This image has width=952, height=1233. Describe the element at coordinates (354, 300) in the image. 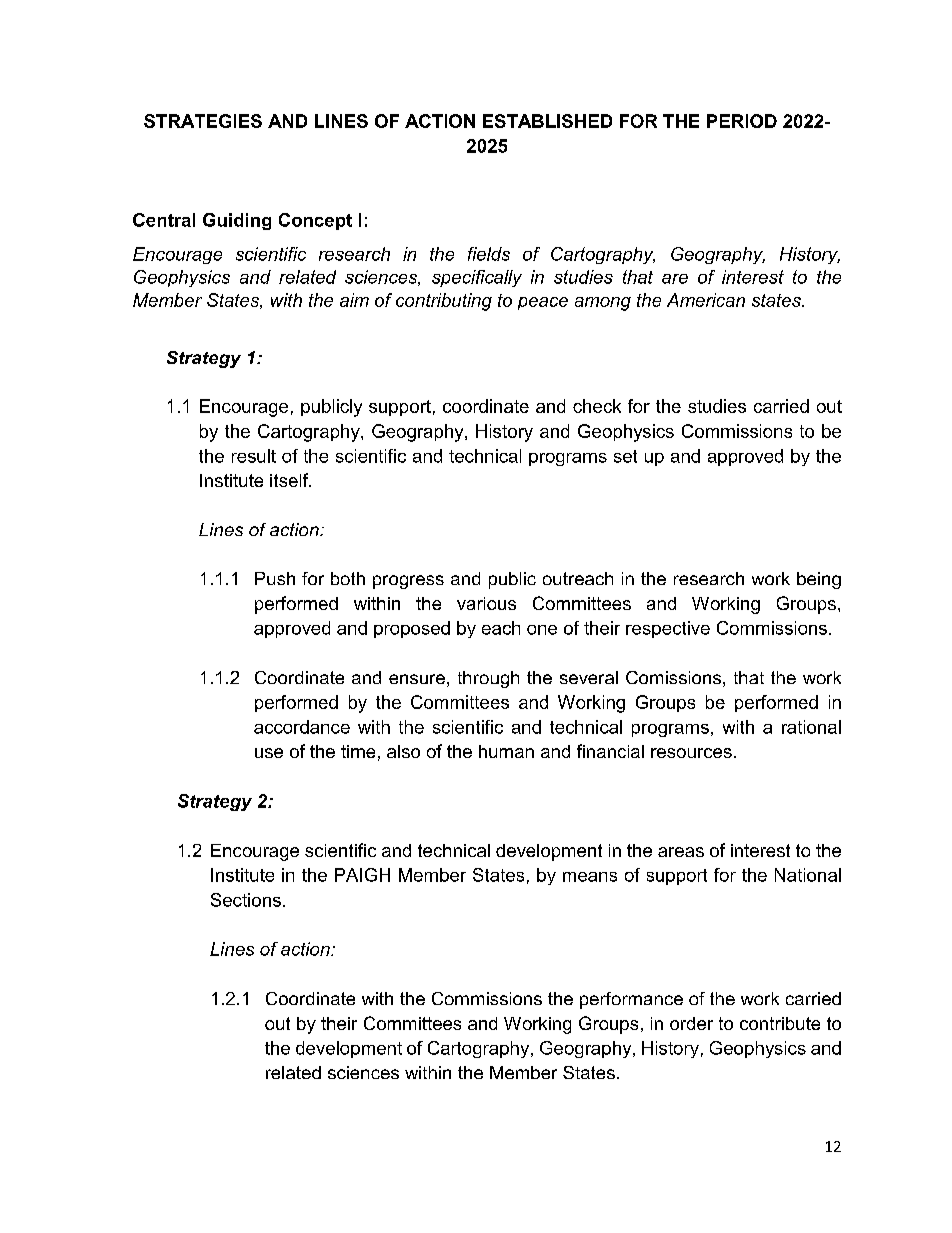

I see `aim` at that location.
